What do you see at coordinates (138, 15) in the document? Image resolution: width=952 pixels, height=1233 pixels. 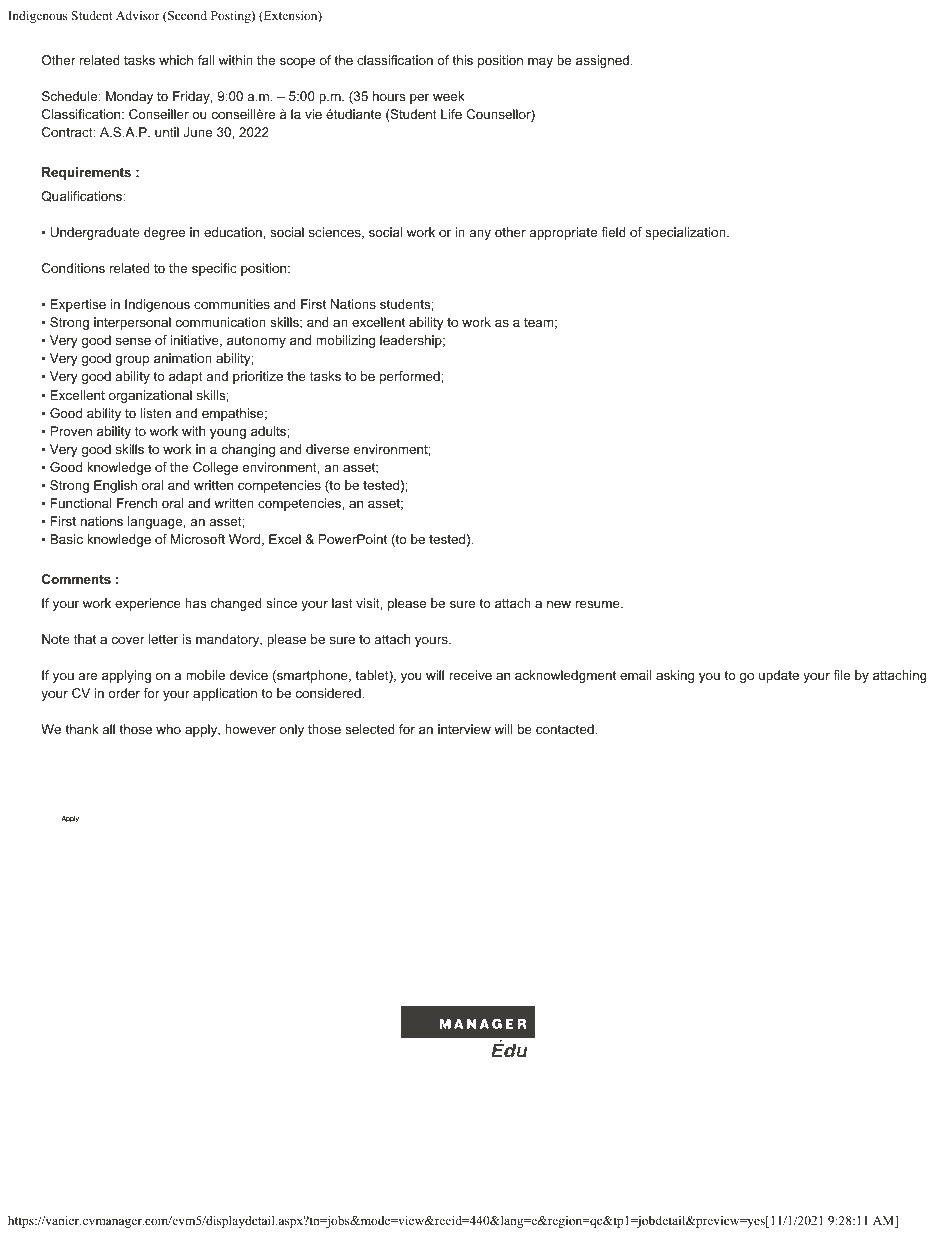 I see `Advisor` at bounding box center [138, 15].
